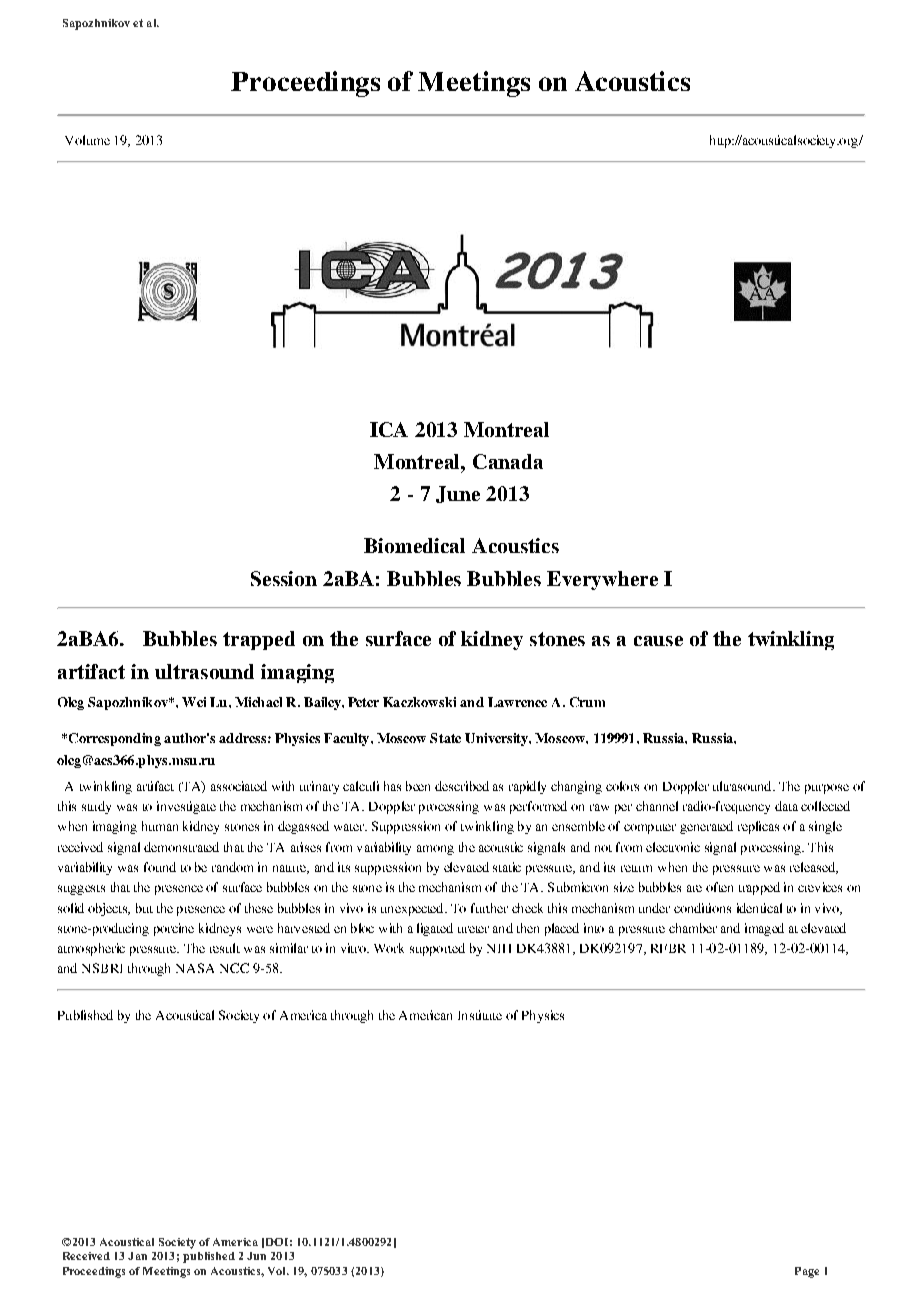  What do you see at coordinates (458, 494) in the screenshot?
I see `June` at bounding box center [458, 494].
